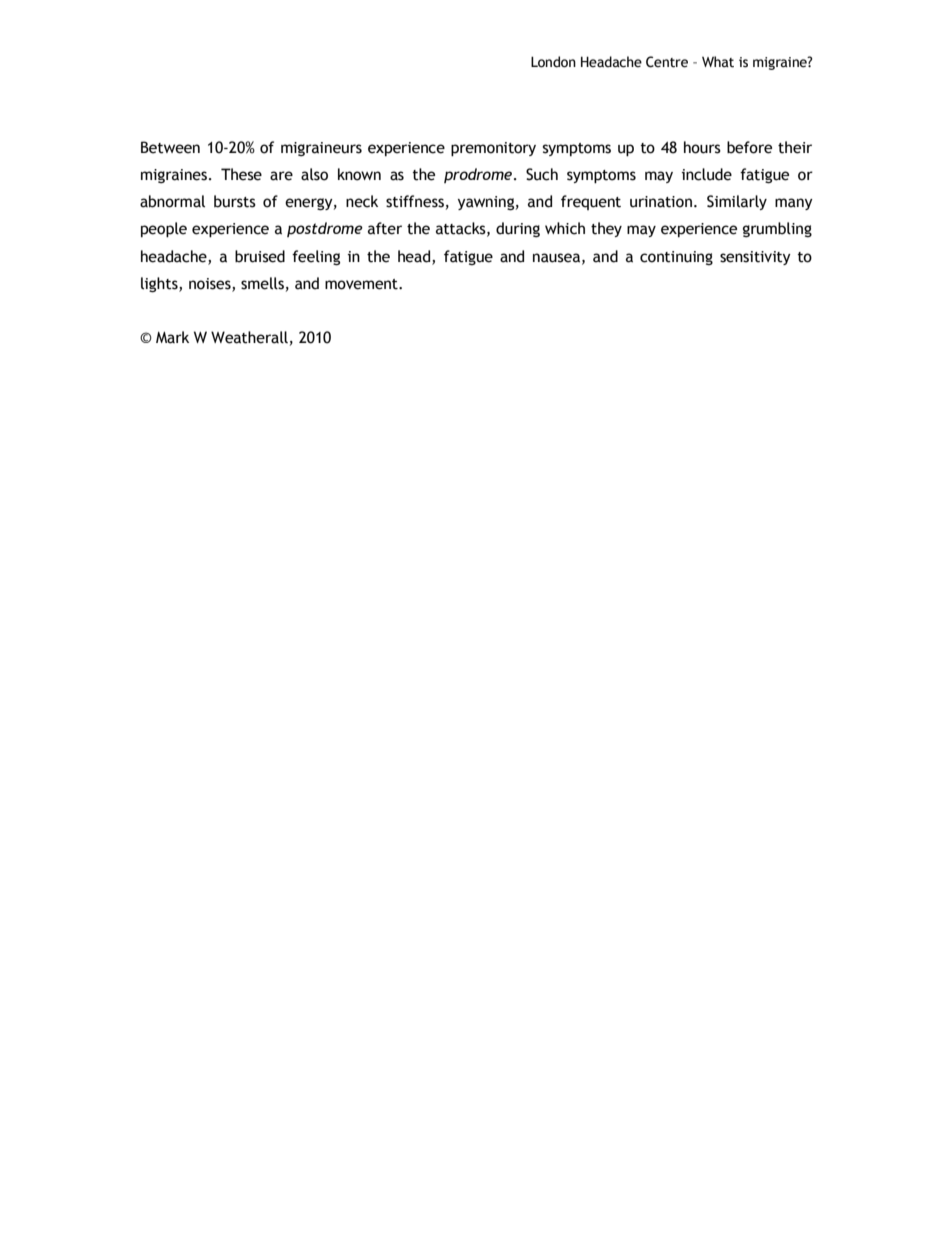 This screenshot has width=952, height=1233. Describe the element at coordinates (262, 283) in the screenshot. I see `smells` at that location.
